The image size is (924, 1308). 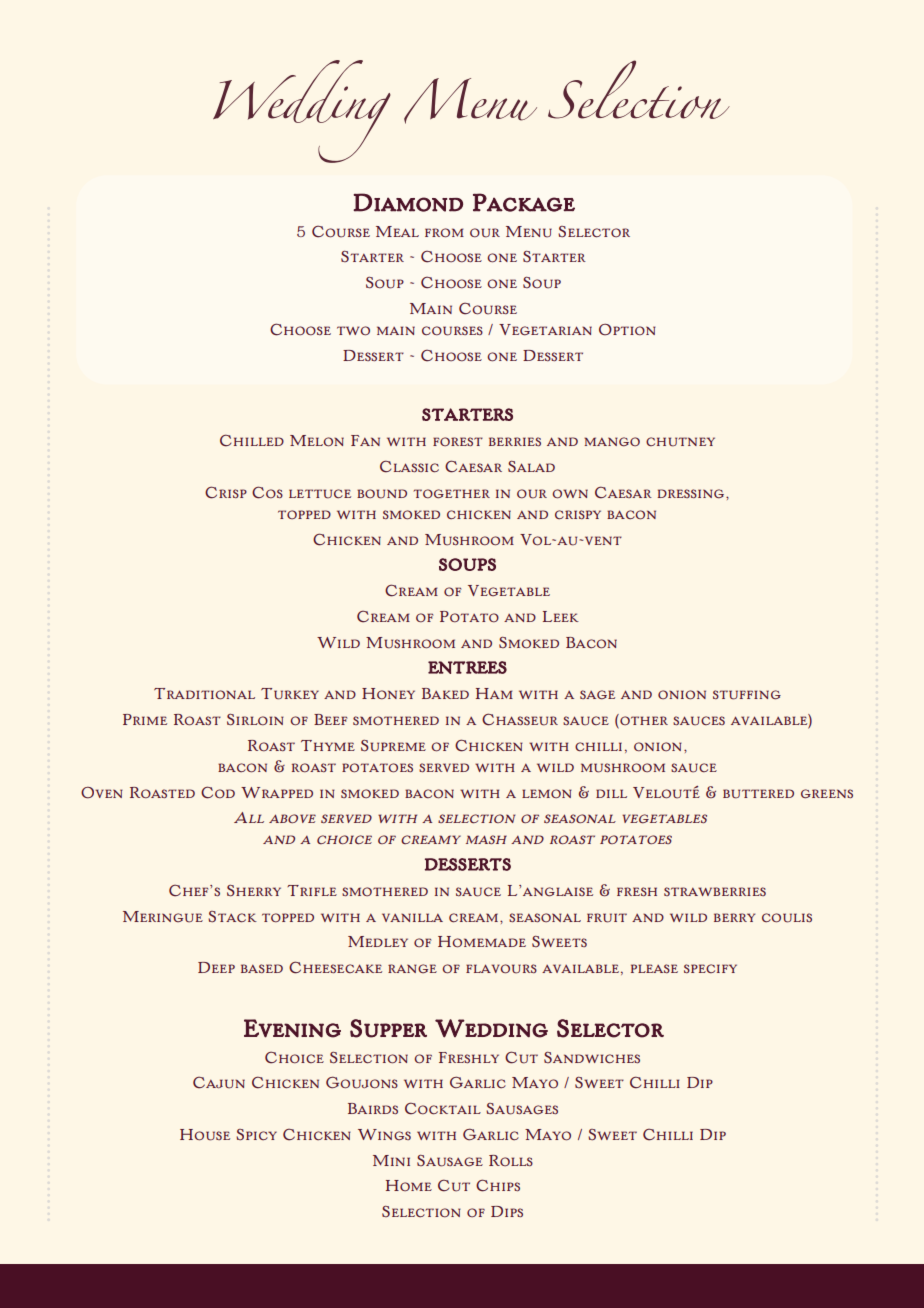 I want to click on Option, so click(x=627, y=329).
